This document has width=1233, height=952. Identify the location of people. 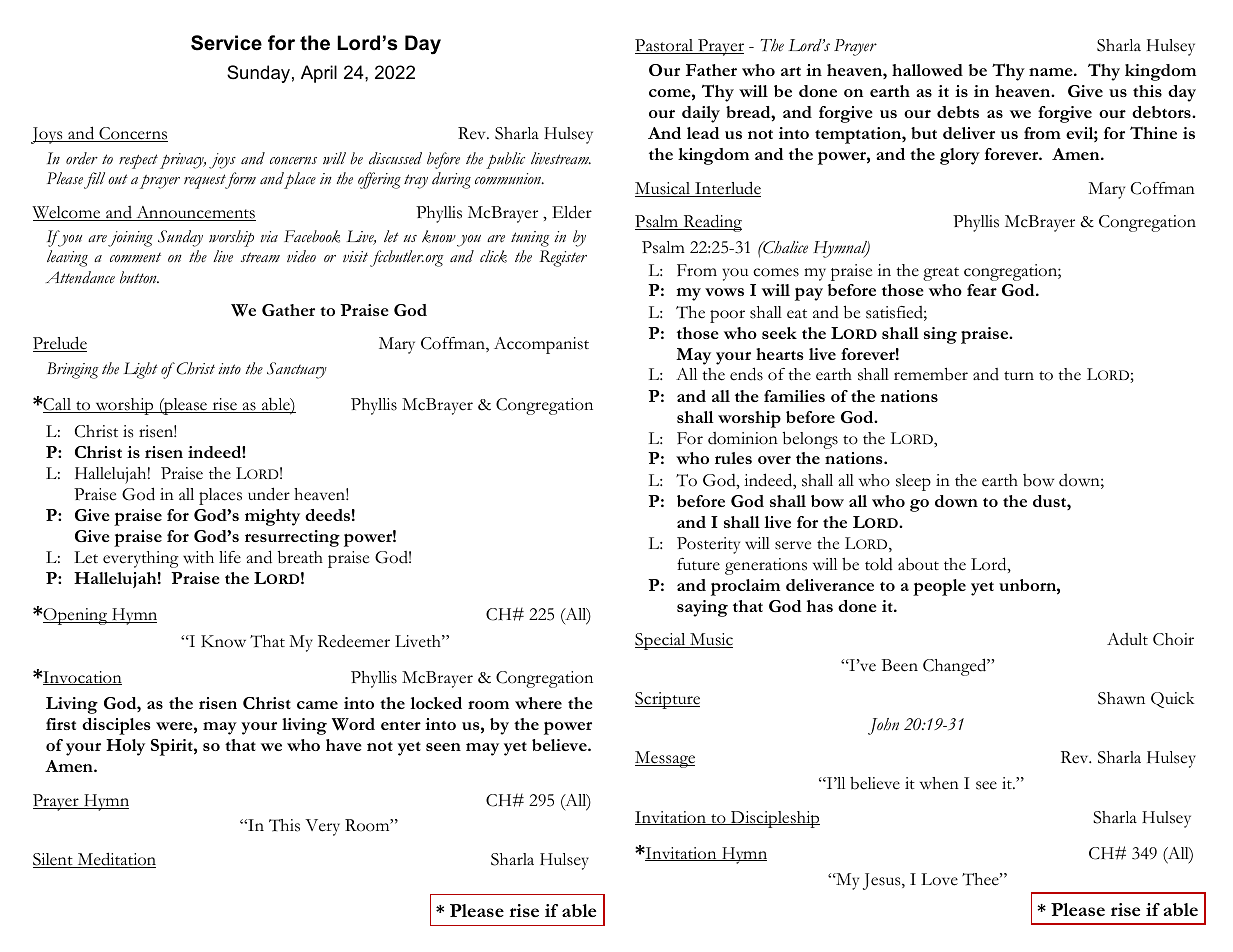
(939, 587).
